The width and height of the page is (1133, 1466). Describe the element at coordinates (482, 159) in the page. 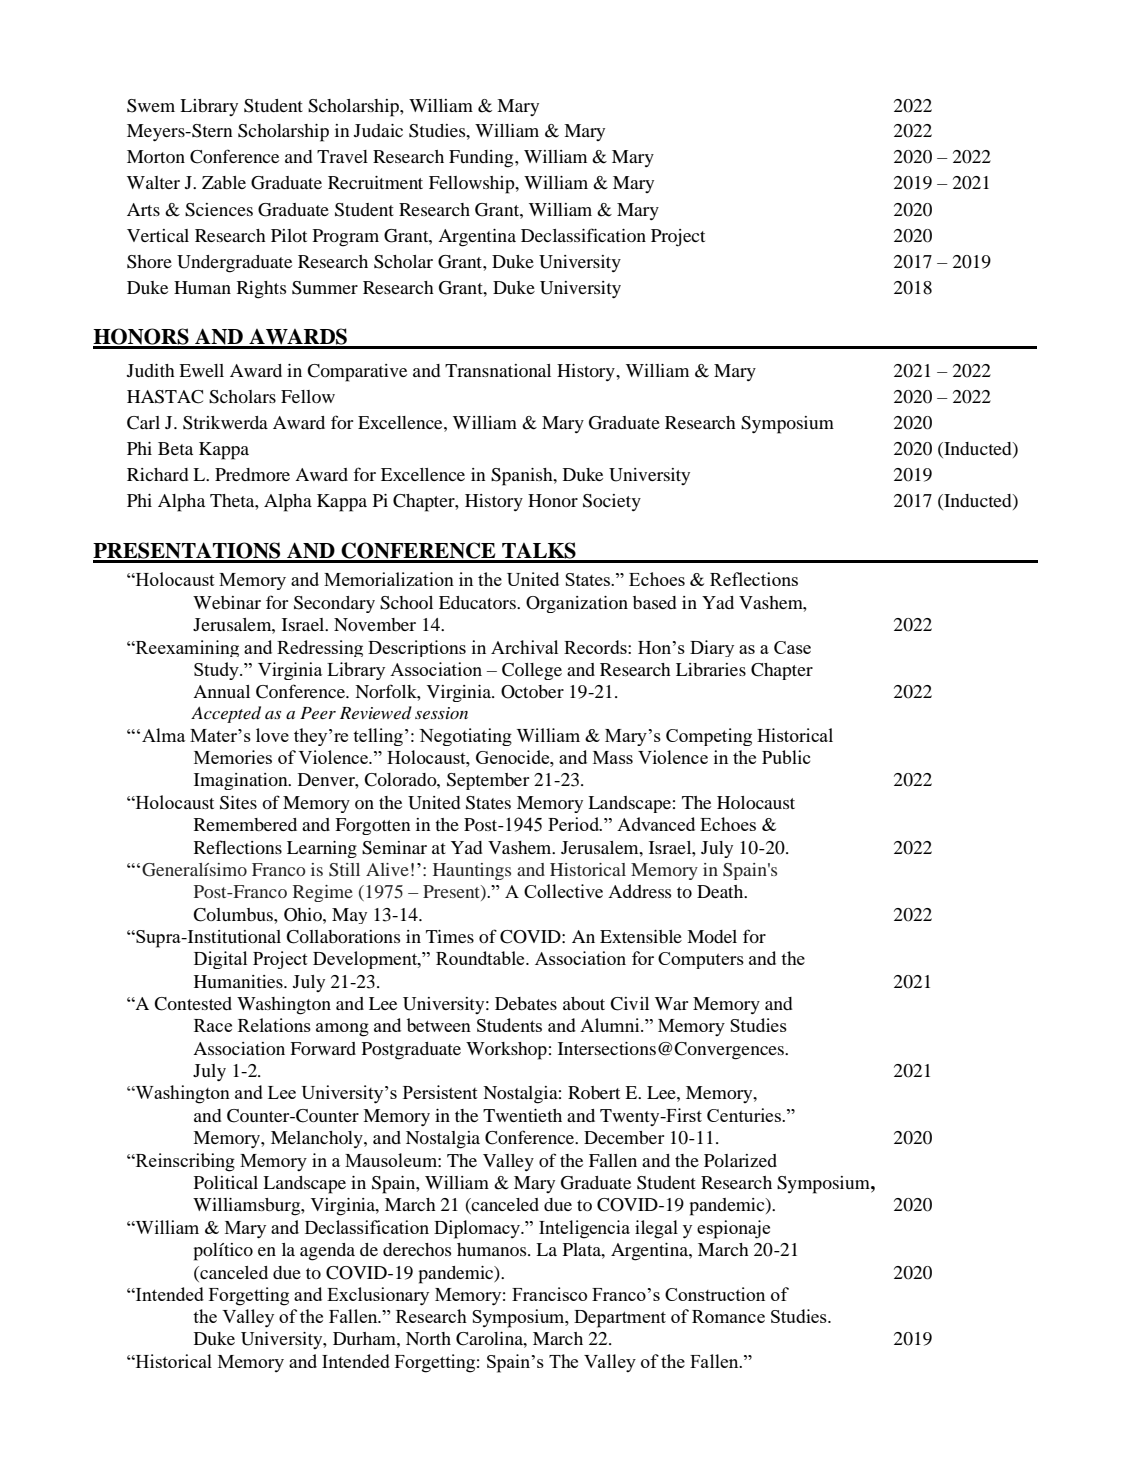

I see `Funding` at that location.
